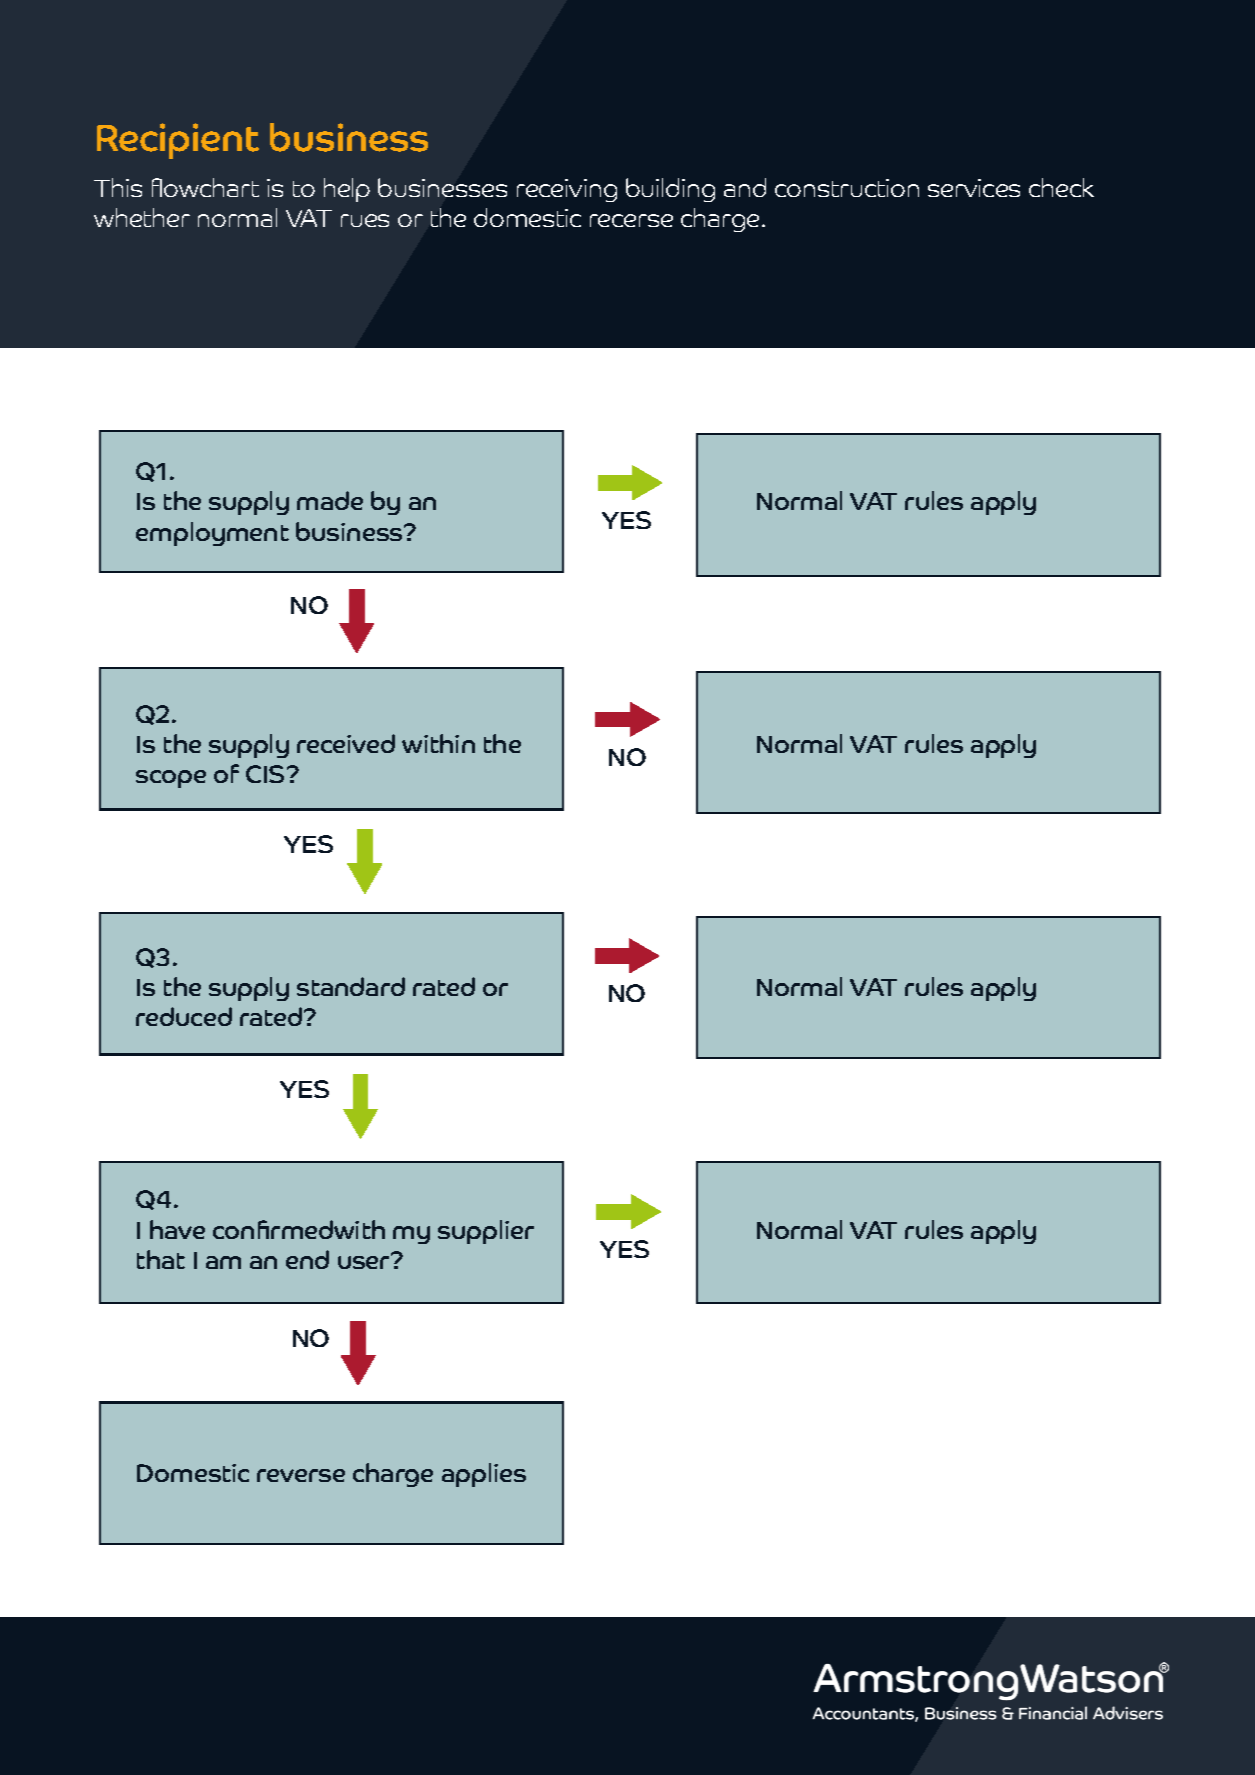 The width and height of the screenshot is (1255, 1775). What do you see at coordinates (486, 1232) in the screenshot?
I see `supplier` at bounding box center [486, 1232].
